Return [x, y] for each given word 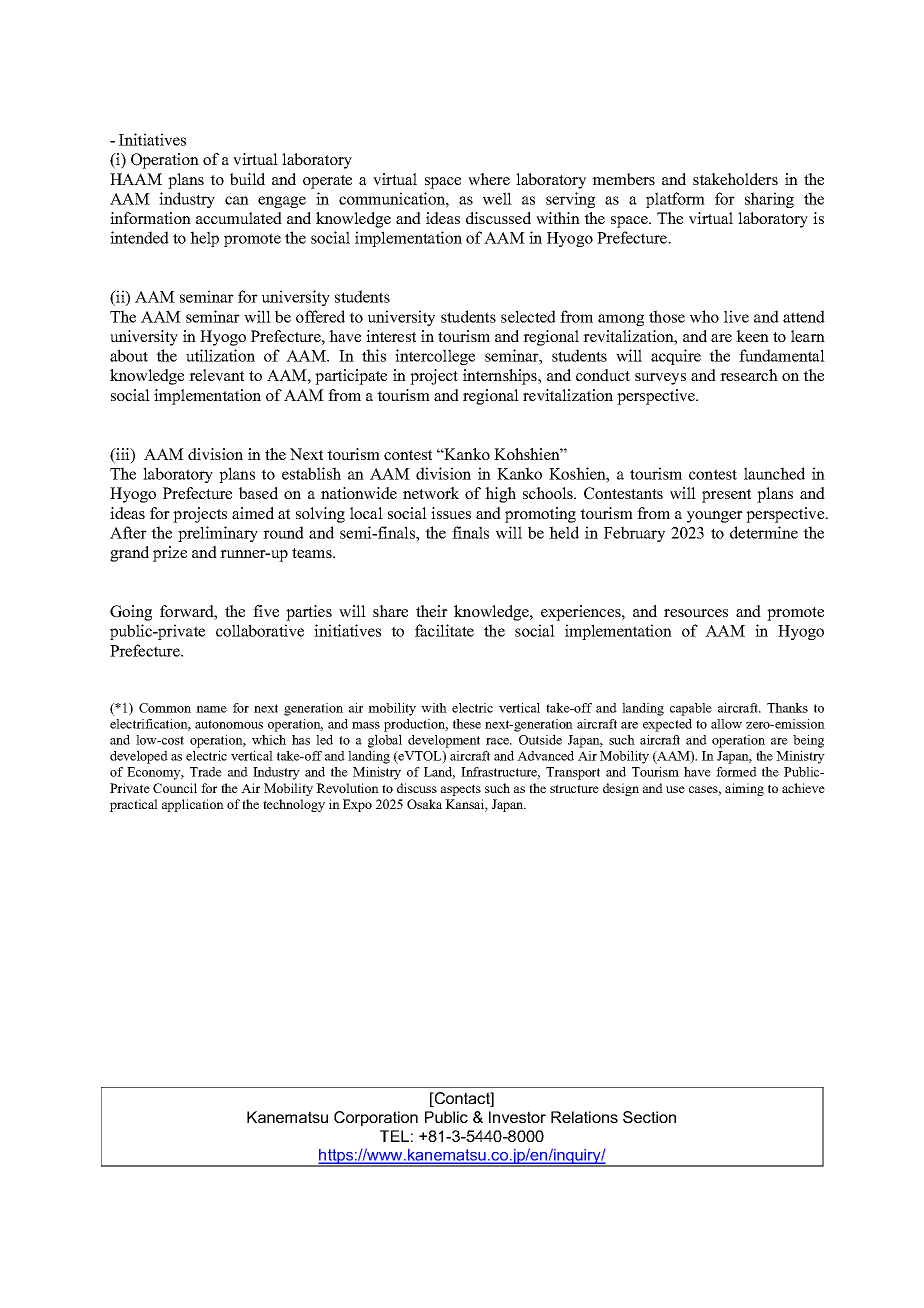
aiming [744, 789]
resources [696, 613]
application [193, 805]
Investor [517, 1117]
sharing [769, 200]
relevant [216, 375]
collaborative [260, 630]
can [237, 200]
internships [501, 377]
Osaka [424, 804]
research [749, 375]
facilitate [444, 630]
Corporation [376, 1118]
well [497, 198]
